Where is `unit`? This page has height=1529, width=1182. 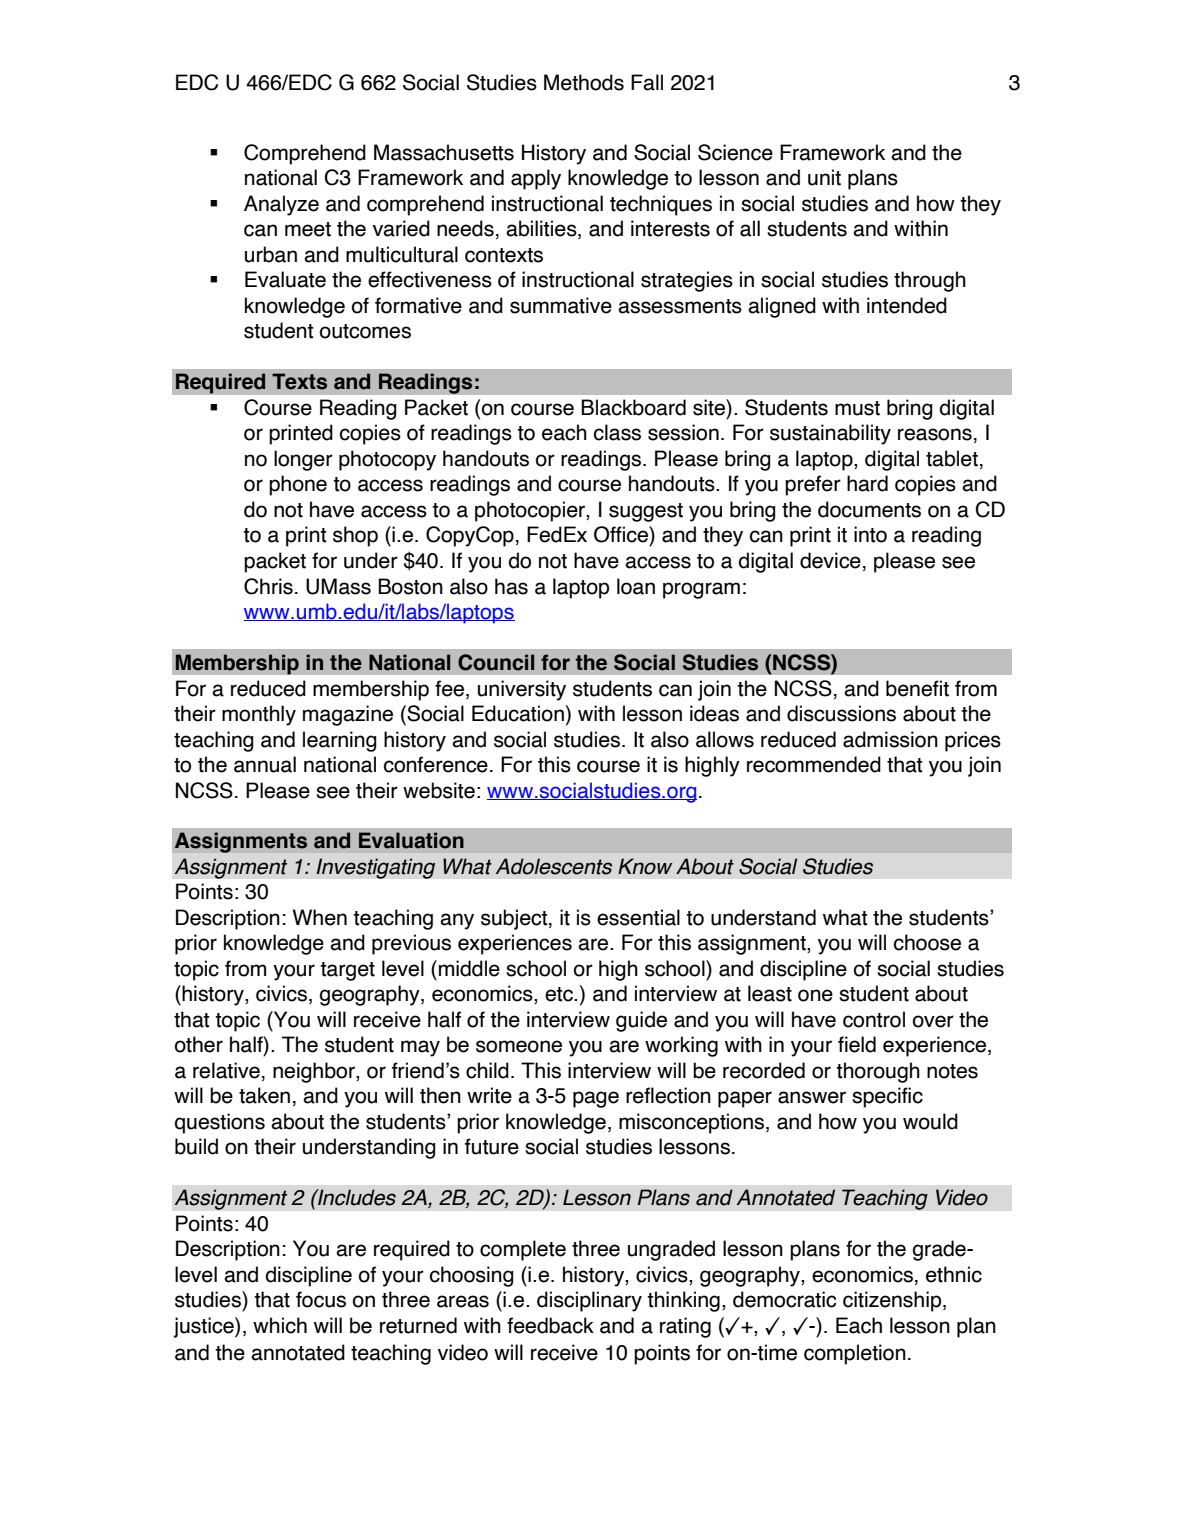 unit is located at coordinates (824, 177).
